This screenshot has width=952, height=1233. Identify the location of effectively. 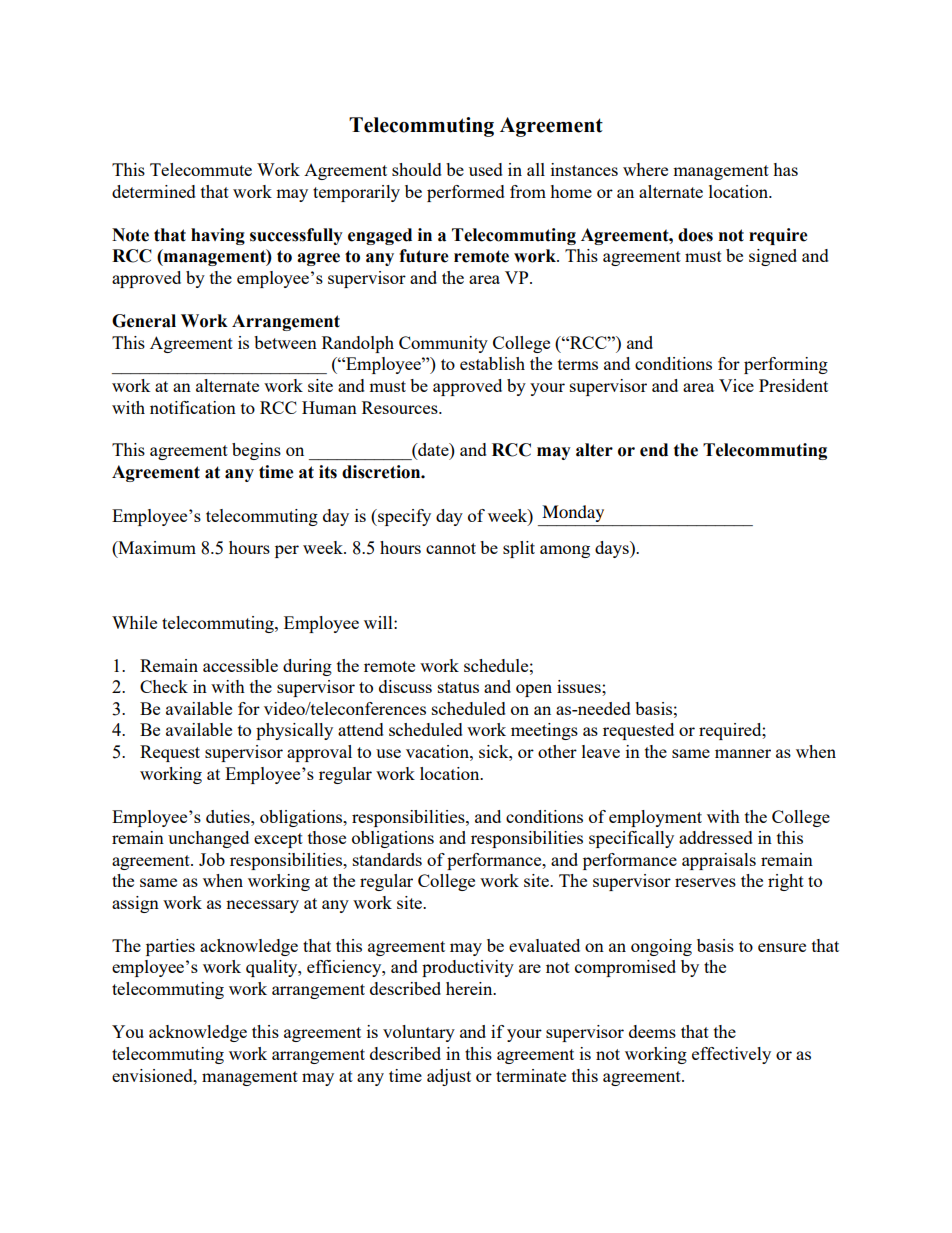
(731, 1055).
